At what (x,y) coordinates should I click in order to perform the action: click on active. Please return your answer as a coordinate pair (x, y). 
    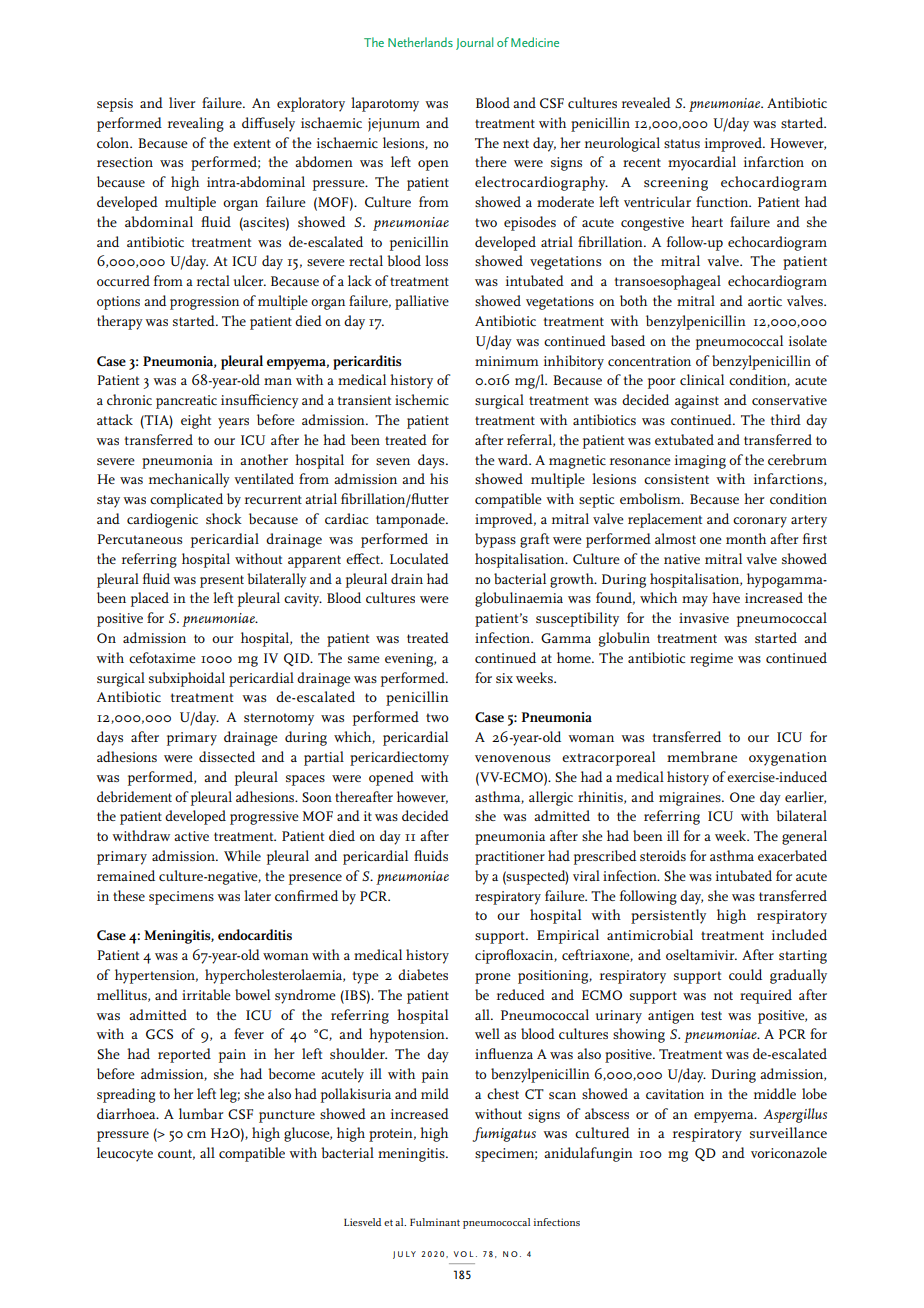
    Looking at the image, I should click on (191, 836).
